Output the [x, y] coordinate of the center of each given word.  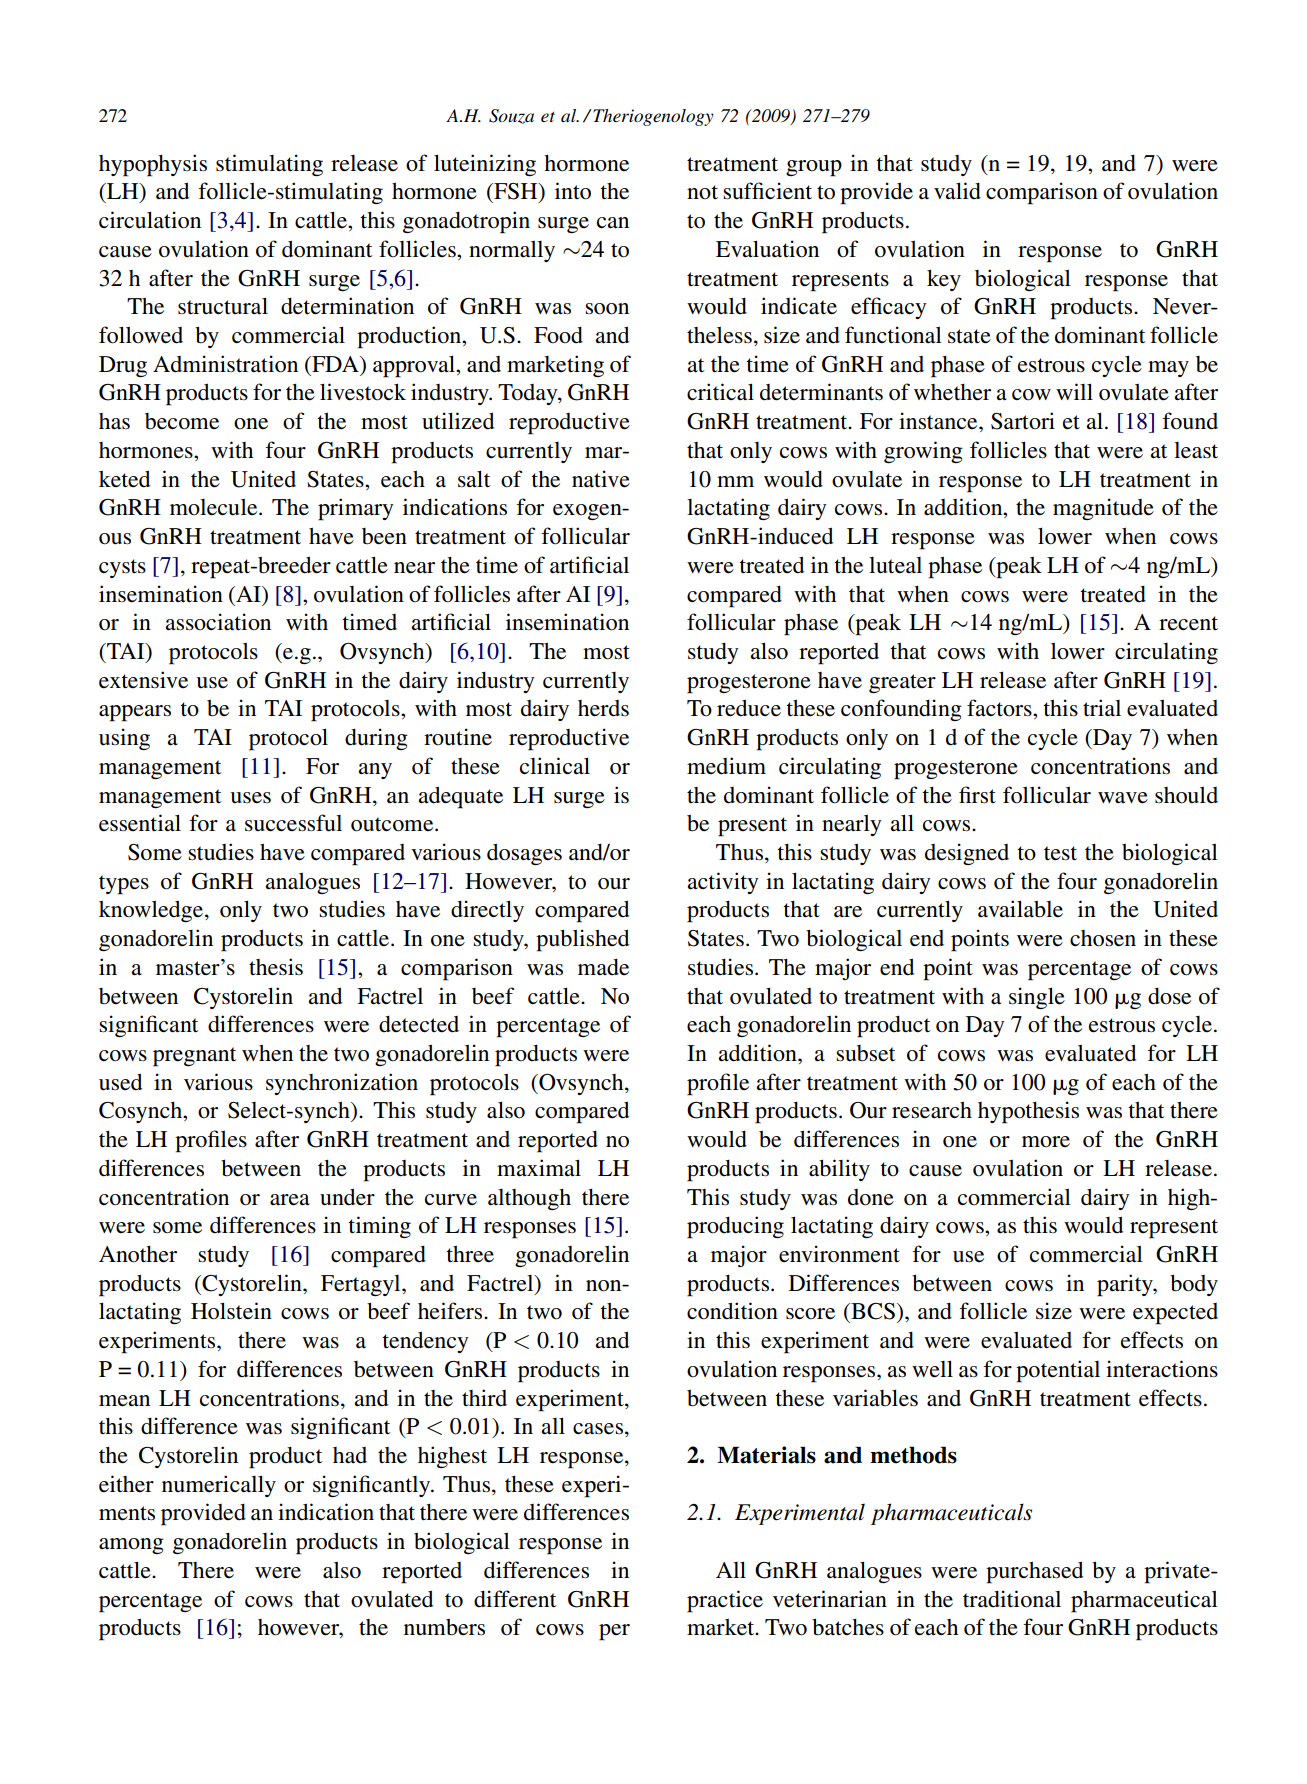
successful [293, 823]
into [573, 191]
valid [957, 191]
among [131, 1546]
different [515, 1599]
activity [723, 883]
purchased [1034, 1572]
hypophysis [153, 165]
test [1060, 853]
